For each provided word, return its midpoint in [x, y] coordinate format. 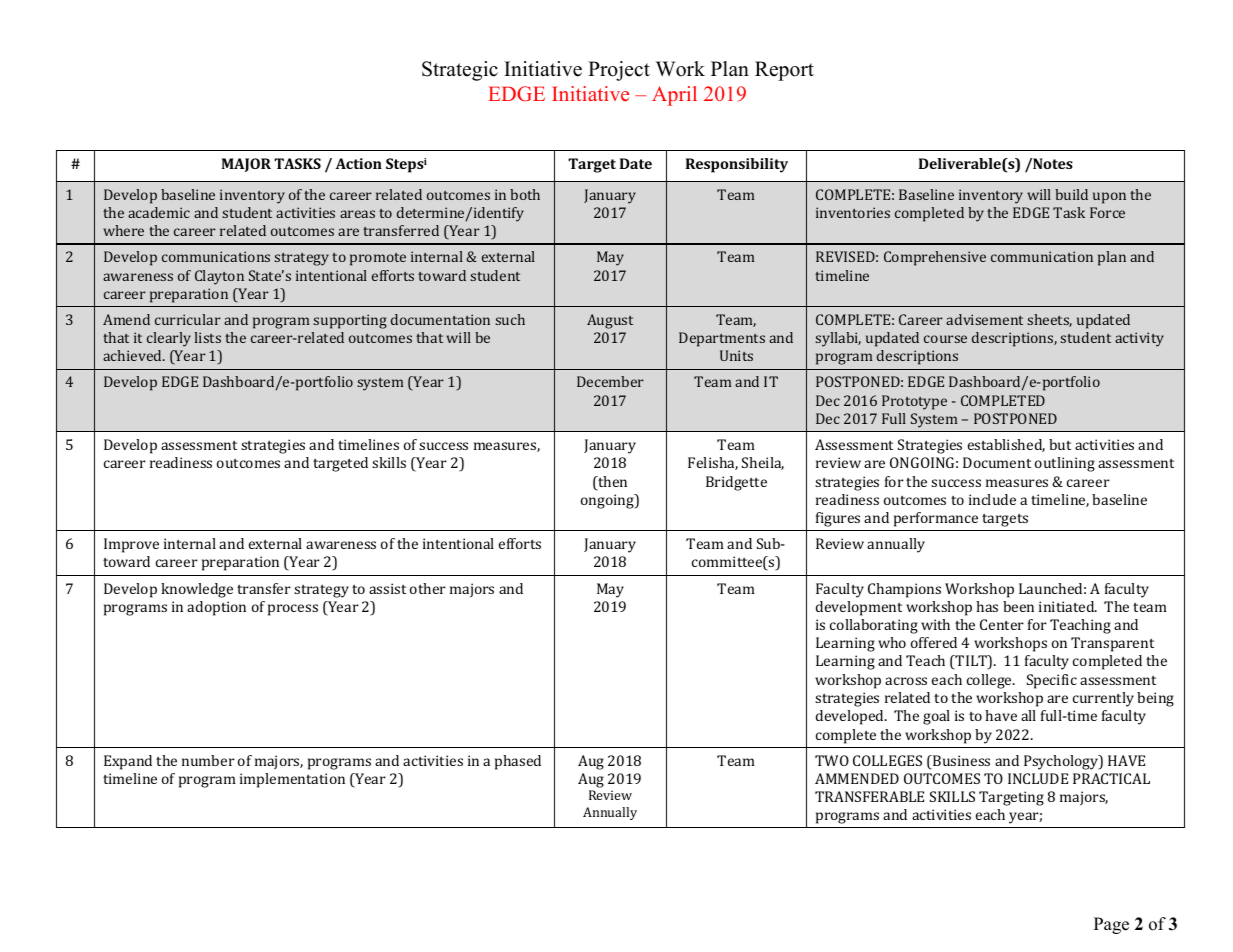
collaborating [874, 626]
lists [207, 337]
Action [359, 163]
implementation [292, 780]
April [674, 96]
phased [518, 762]
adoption [216, 608]
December [610, 381]
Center [1002, 624]
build [1071, 194]
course [945, 339]
